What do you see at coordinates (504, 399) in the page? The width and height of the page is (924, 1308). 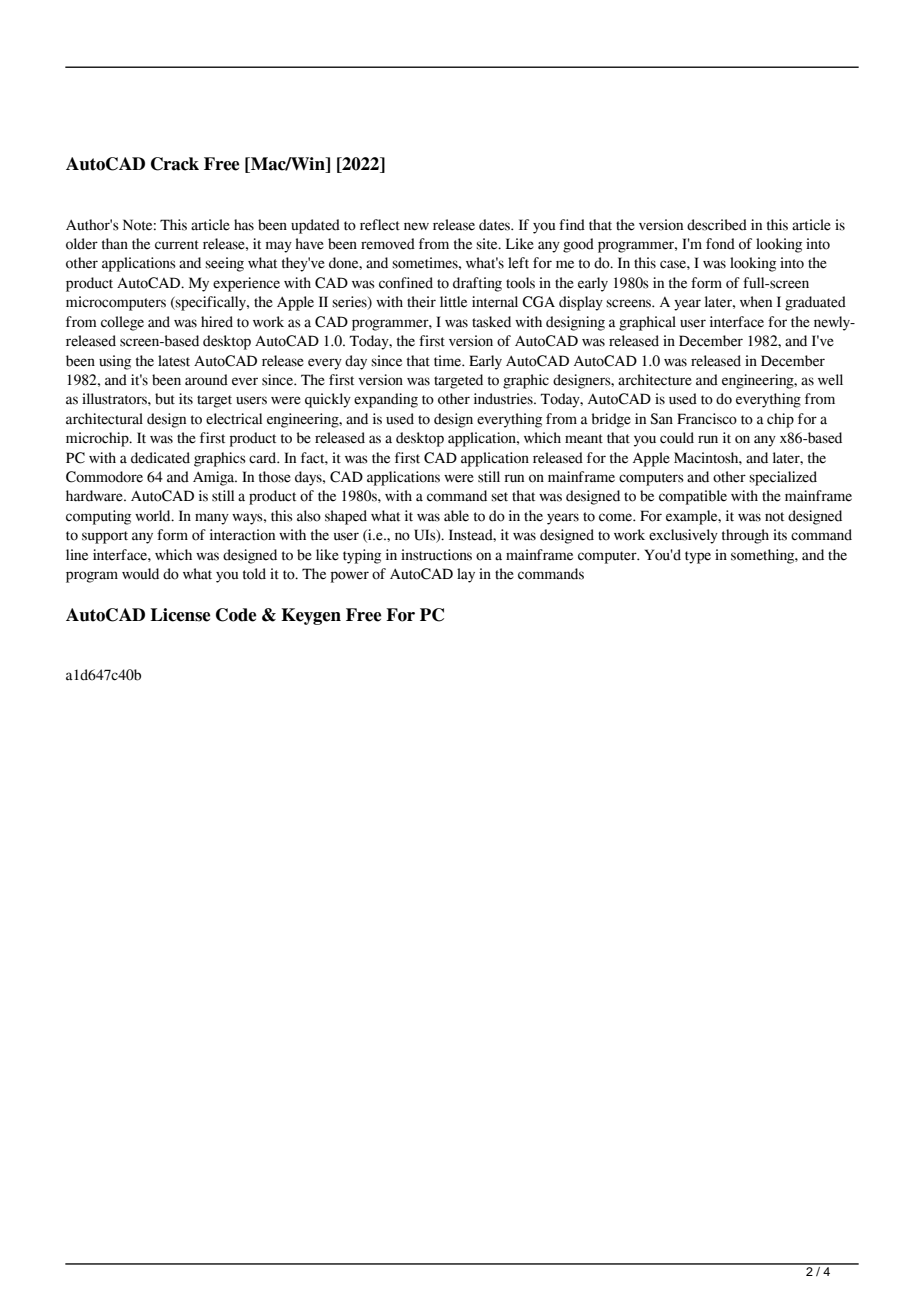 I see `industries` at bounding box center [504, 399].
